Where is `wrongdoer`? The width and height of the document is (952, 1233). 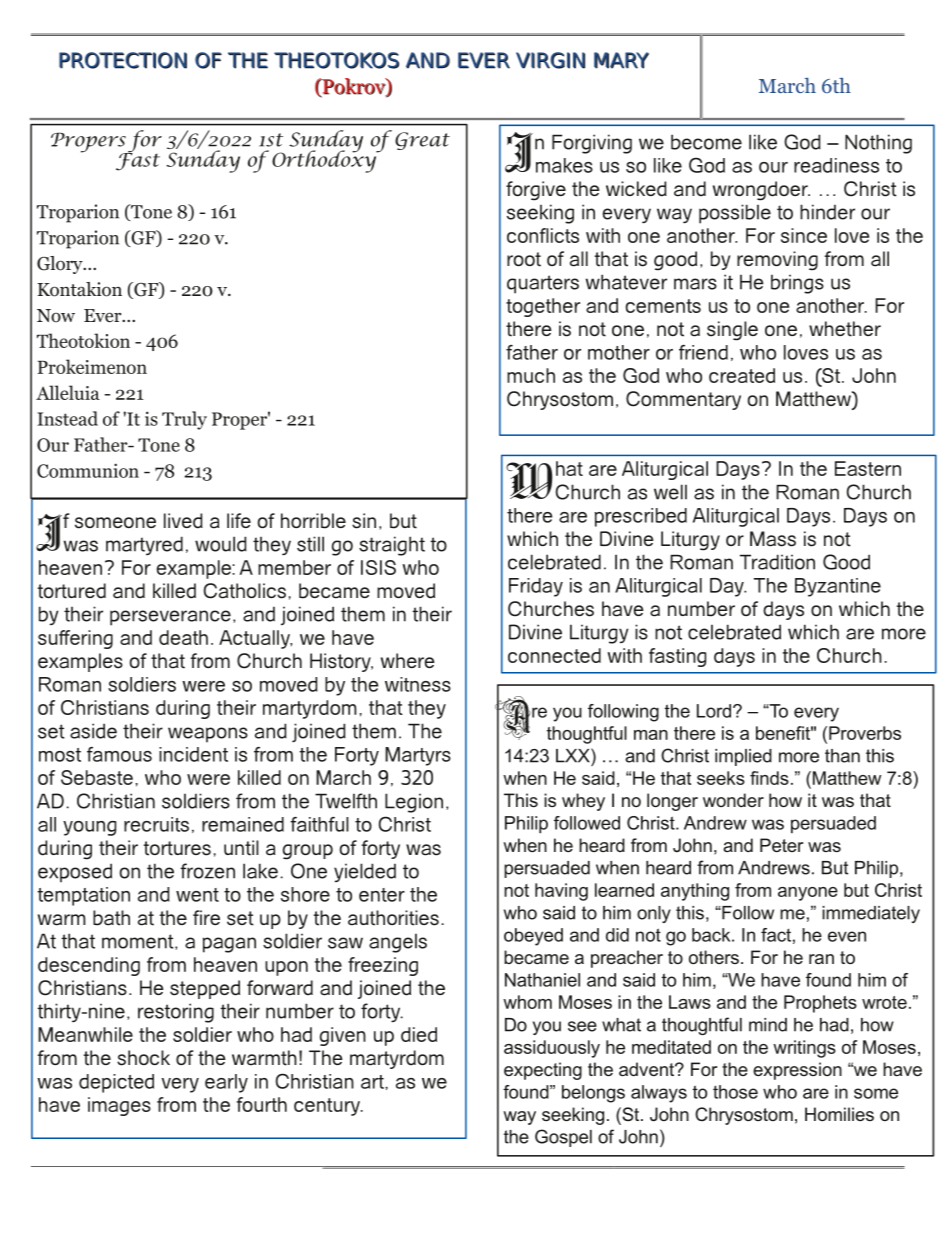
wrongdoer is located at coordinates (761, 191).
